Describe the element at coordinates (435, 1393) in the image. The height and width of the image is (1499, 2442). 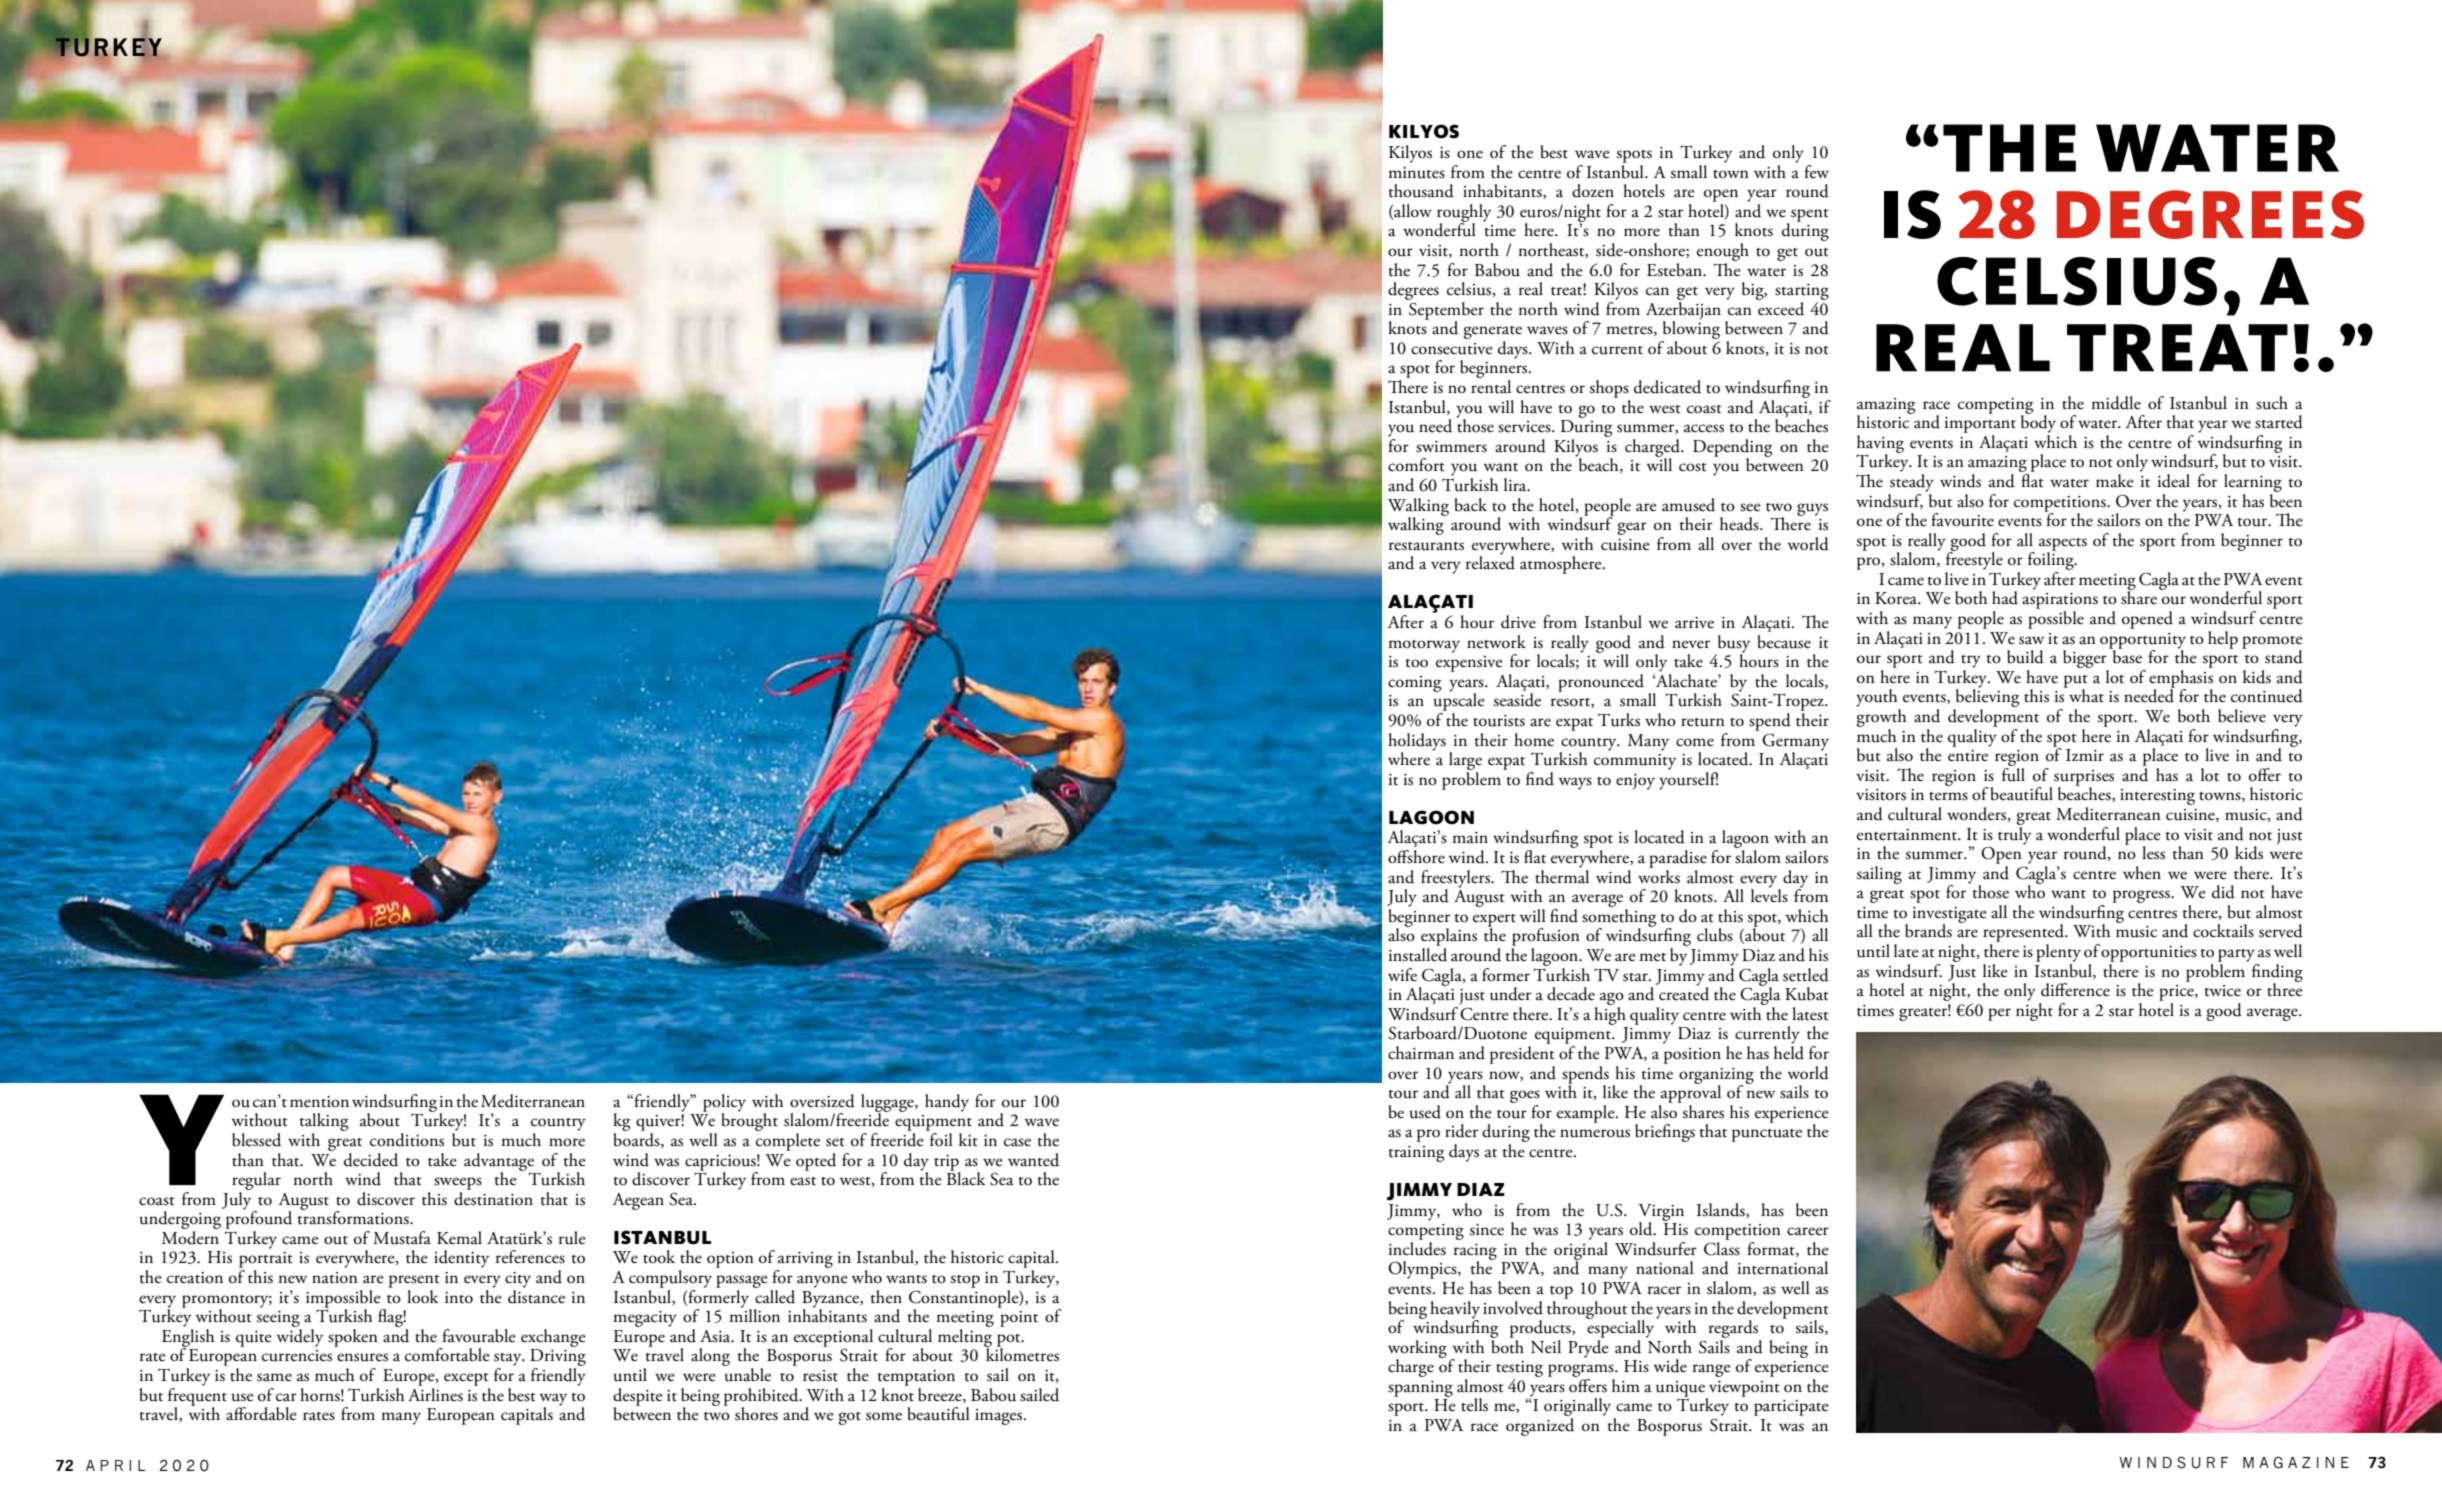
I see `Airlines` at that location.
